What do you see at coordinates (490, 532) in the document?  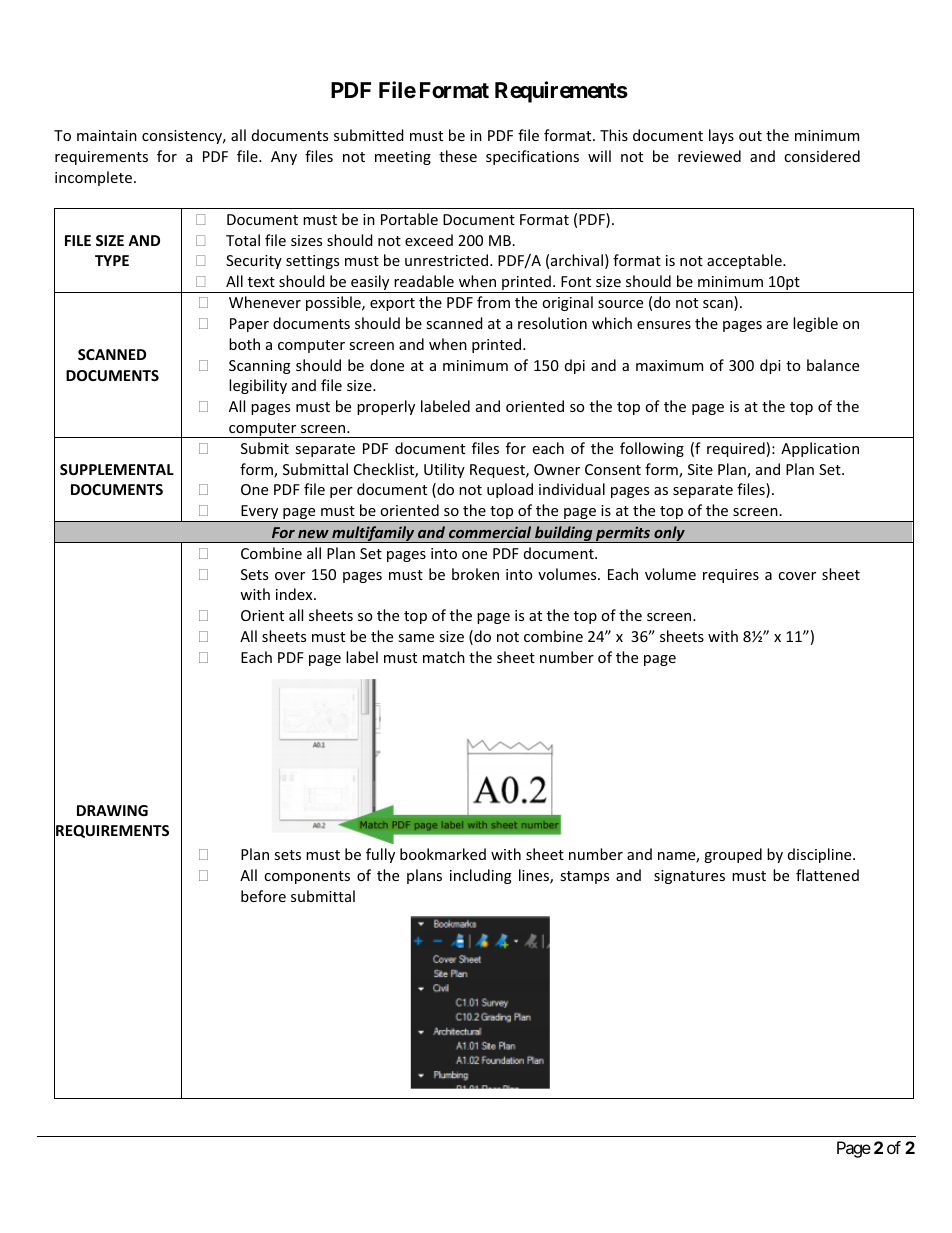 I see `commercial` at bounding box center [490, 532].
